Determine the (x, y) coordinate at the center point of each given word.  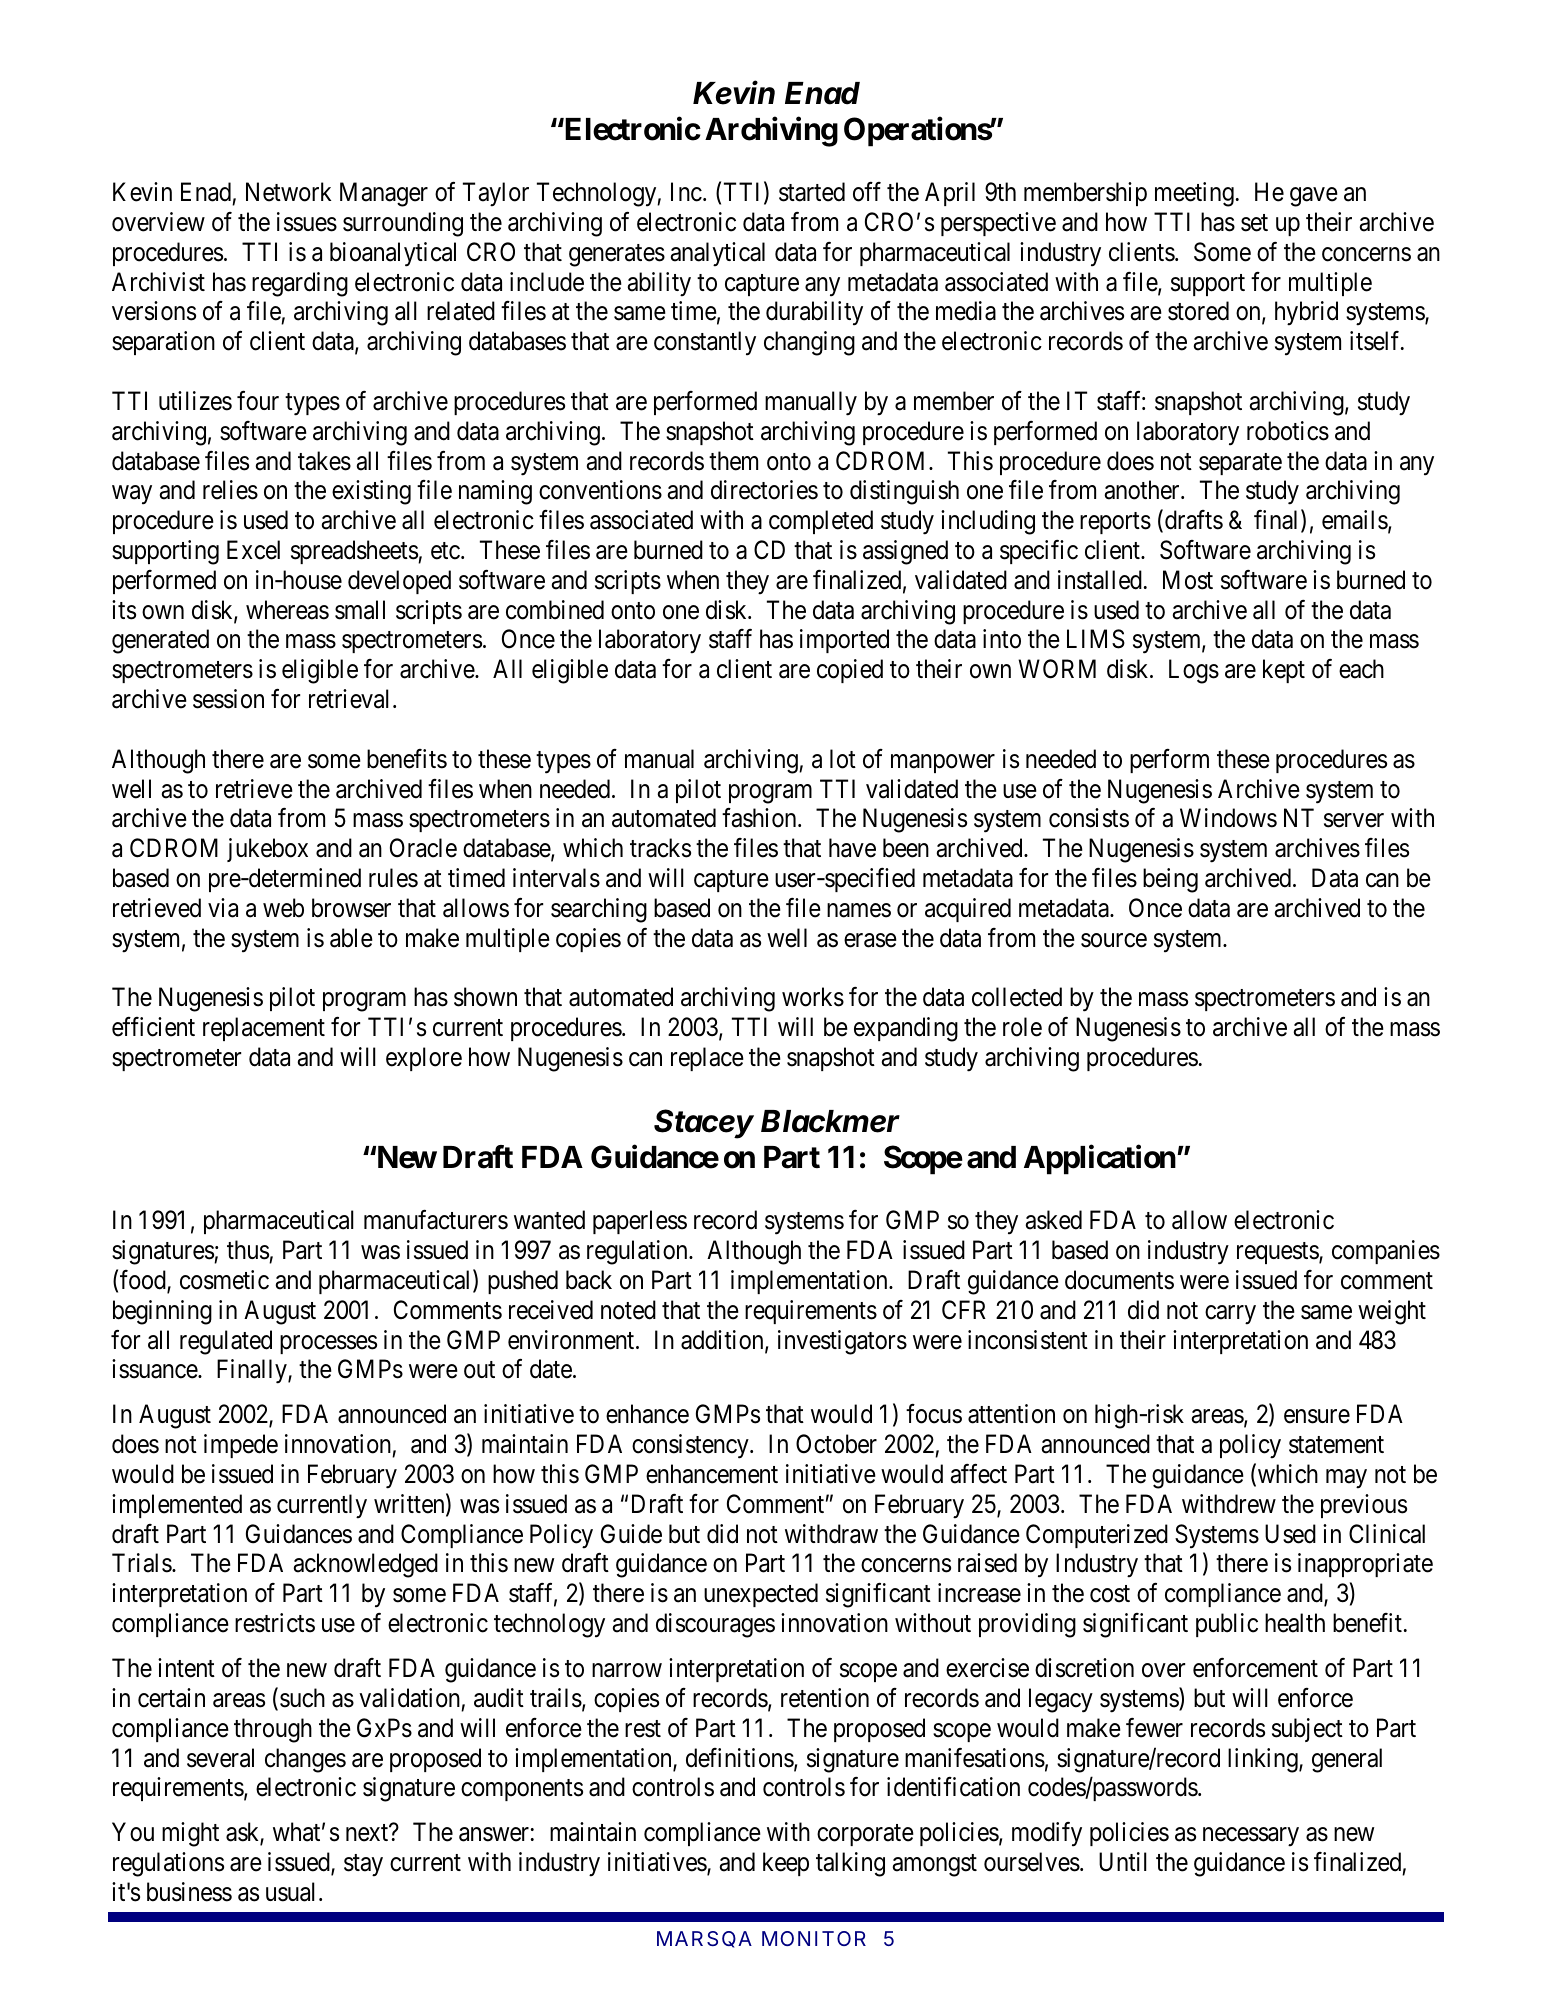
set (1254, 223)
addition (723, 1341)
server (1354, 821)
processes (328, 1344)
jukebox (267, 850)
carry (1230, 1315)
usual (293, 1892)
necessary (1251, 1837)
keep (786, 1864)
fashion (760, 818)
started (812, 192)
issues (307, 222)
